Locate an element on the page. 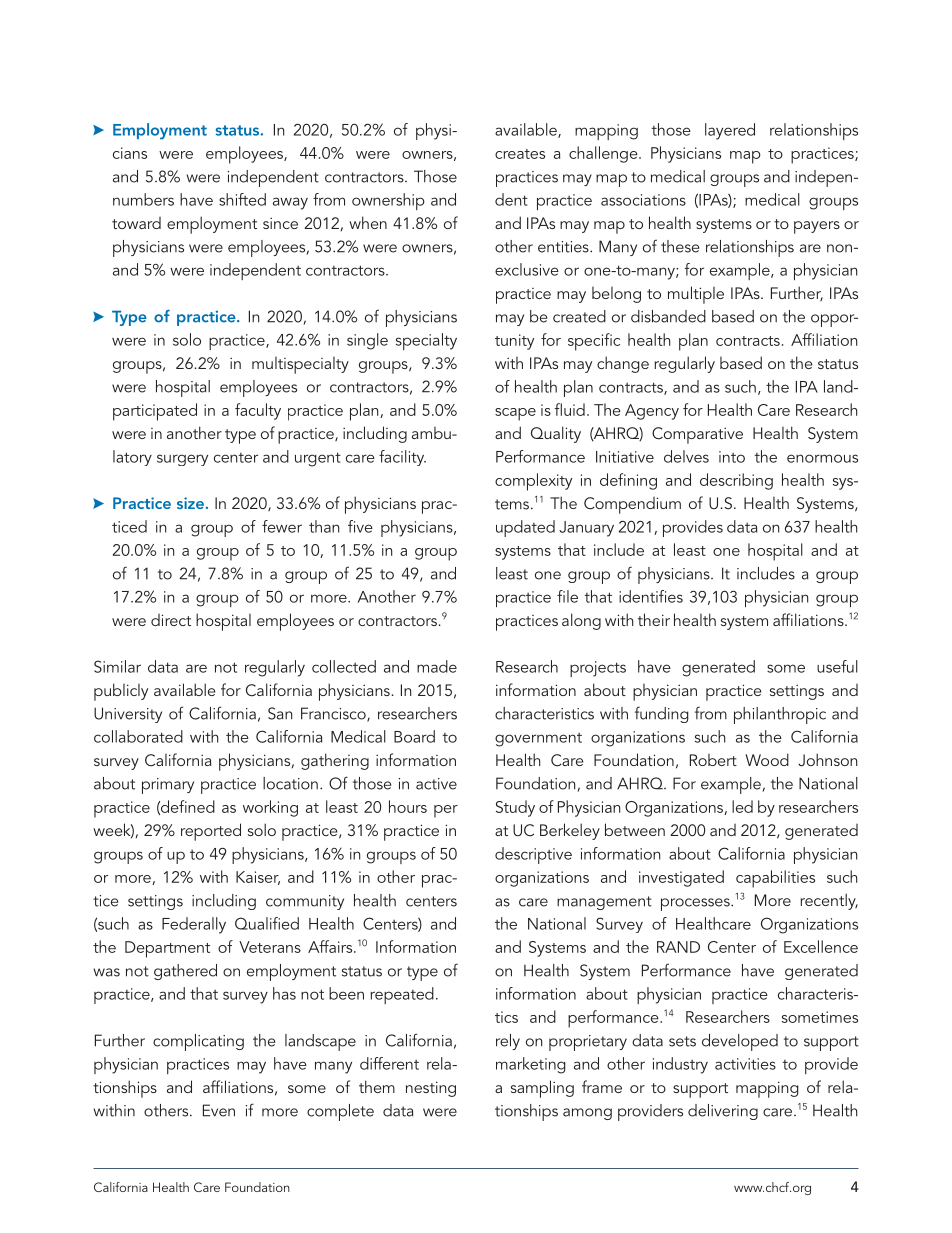  descriptive is located at coordinates (533, 855).
